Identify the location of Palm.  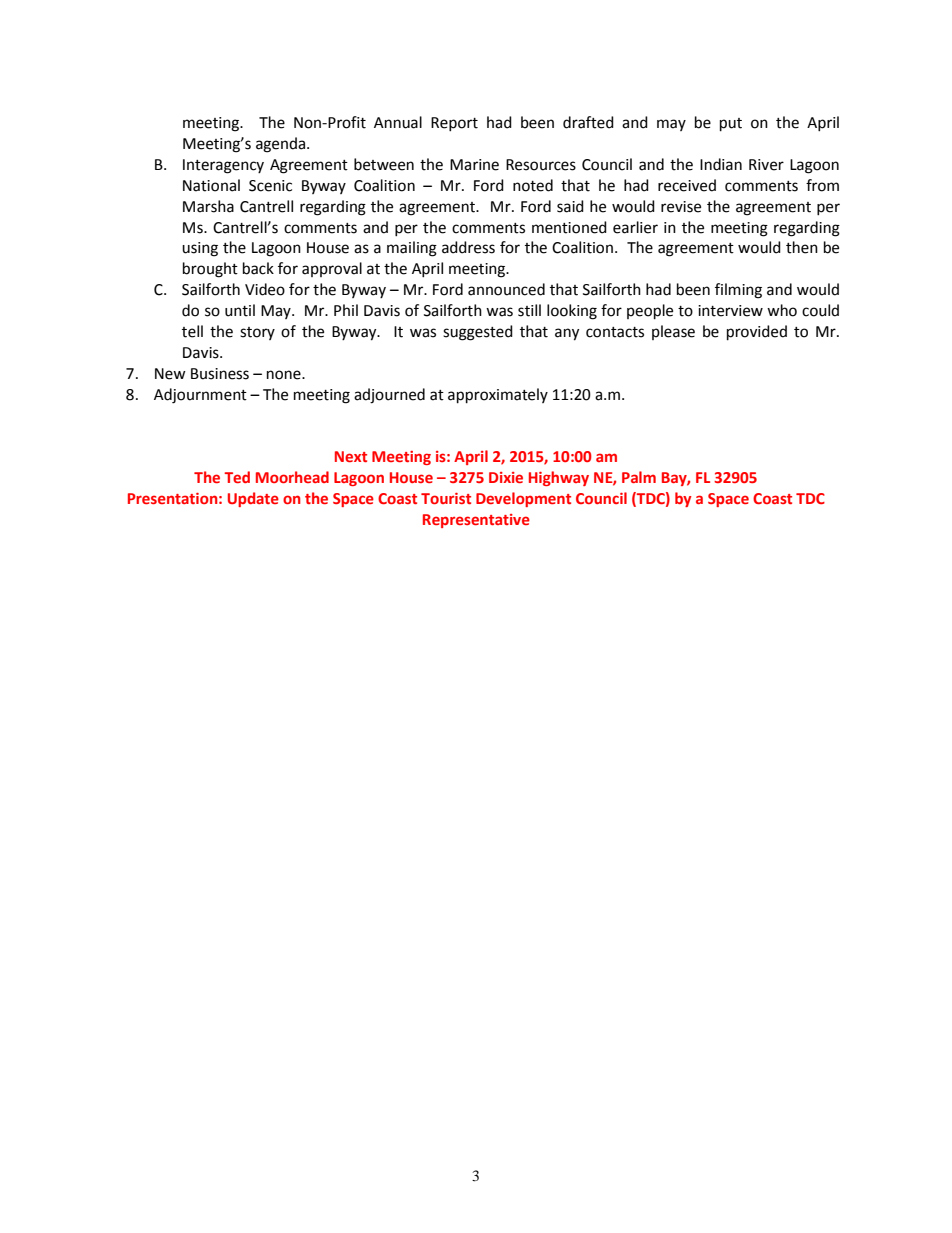
(639, 477).
